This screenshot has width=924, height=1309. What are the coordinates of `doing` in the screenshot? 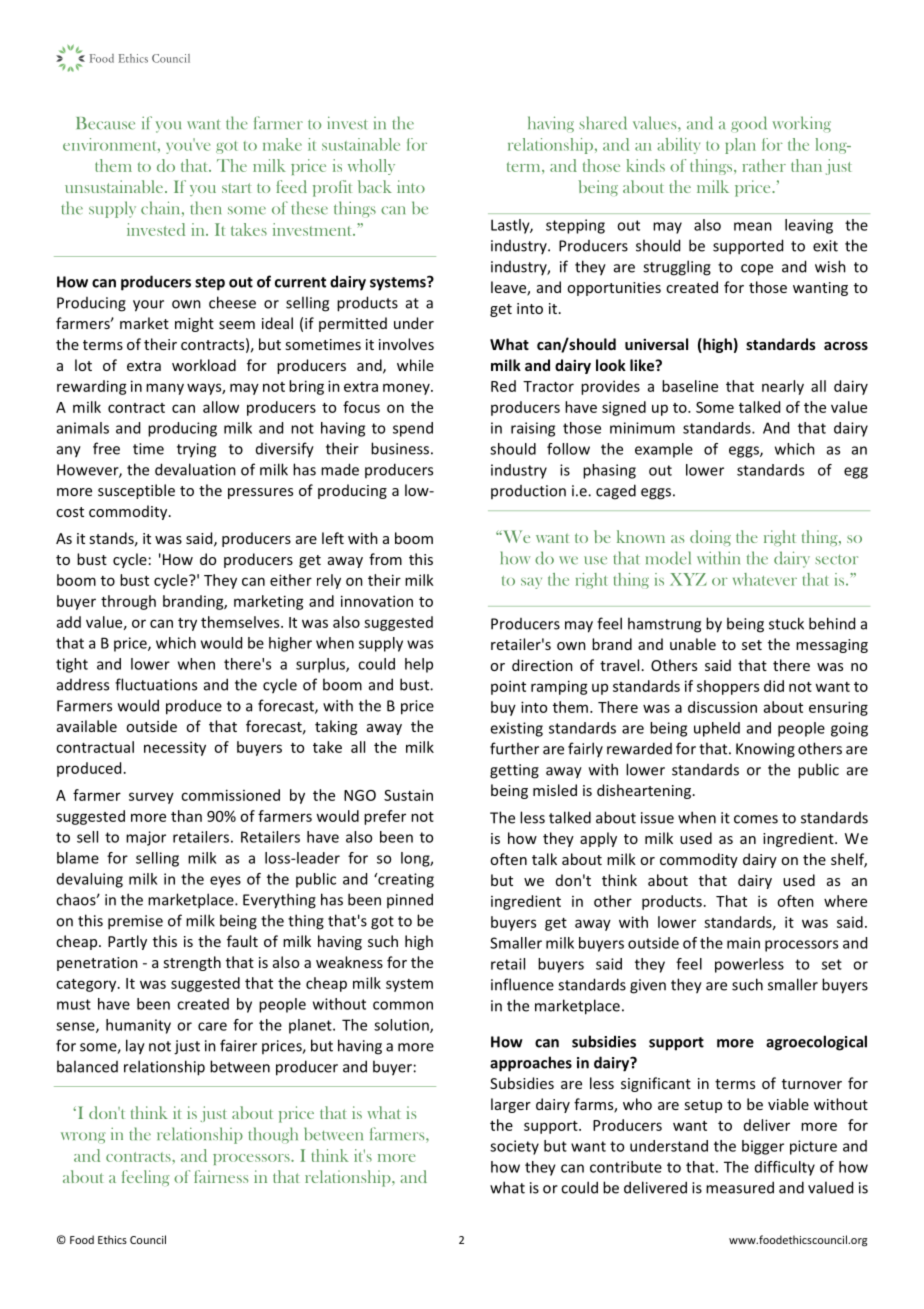 It's located at (710, 538).
